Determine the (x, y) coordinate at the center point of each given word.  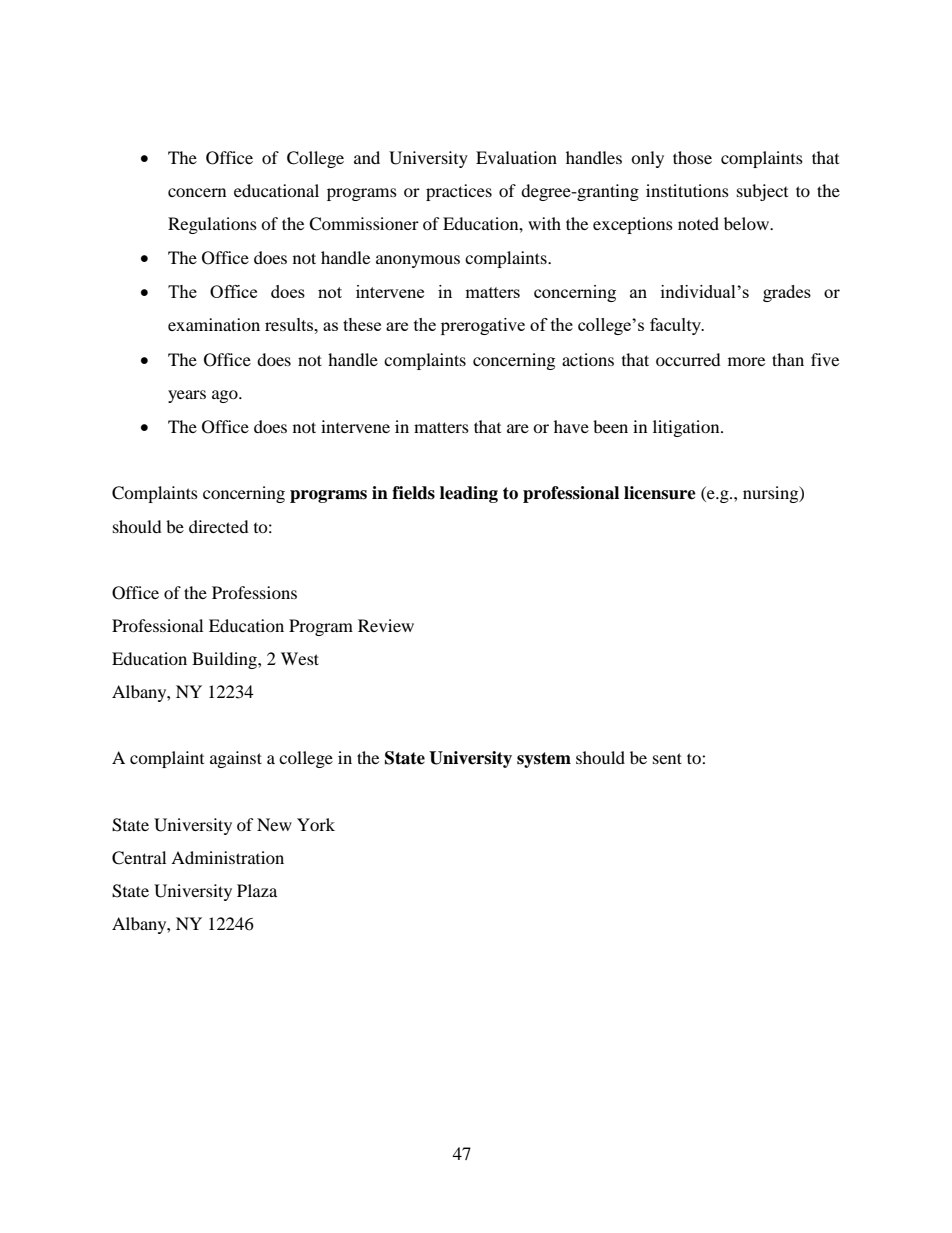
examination (214, 324)
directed (219, 526)
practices (459, 192)
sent (667, 758)
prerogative (483, 326)
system (544, 760)
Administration (227, 857)
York (316, 824)
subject (762, 192)
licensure (660, 493)
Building (225, 660)
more (746, 361)
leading (469, 494)
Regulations (212, 225)
